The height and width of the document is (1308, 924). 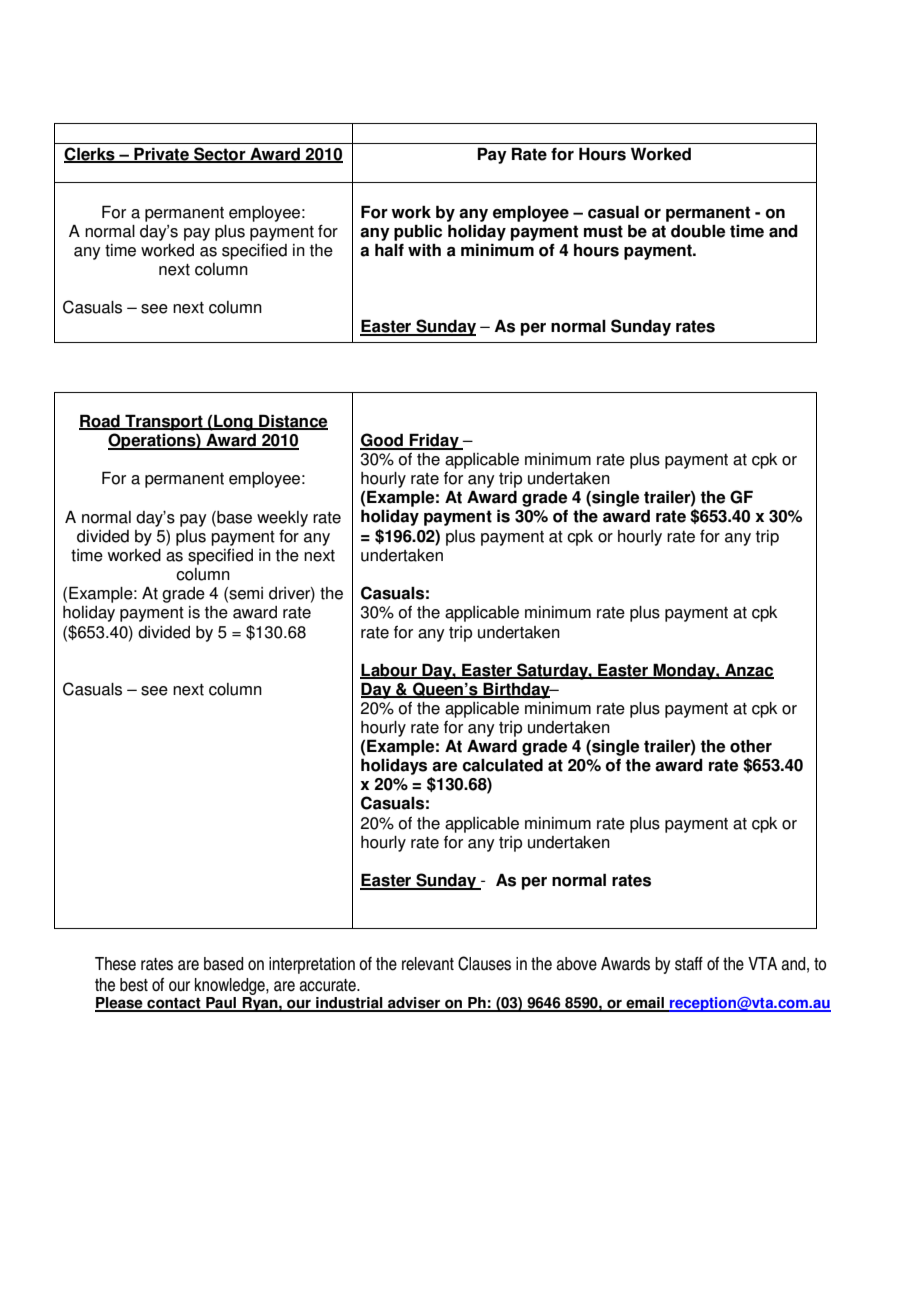 I want to click on contact, so click(x=174, y=1004).
